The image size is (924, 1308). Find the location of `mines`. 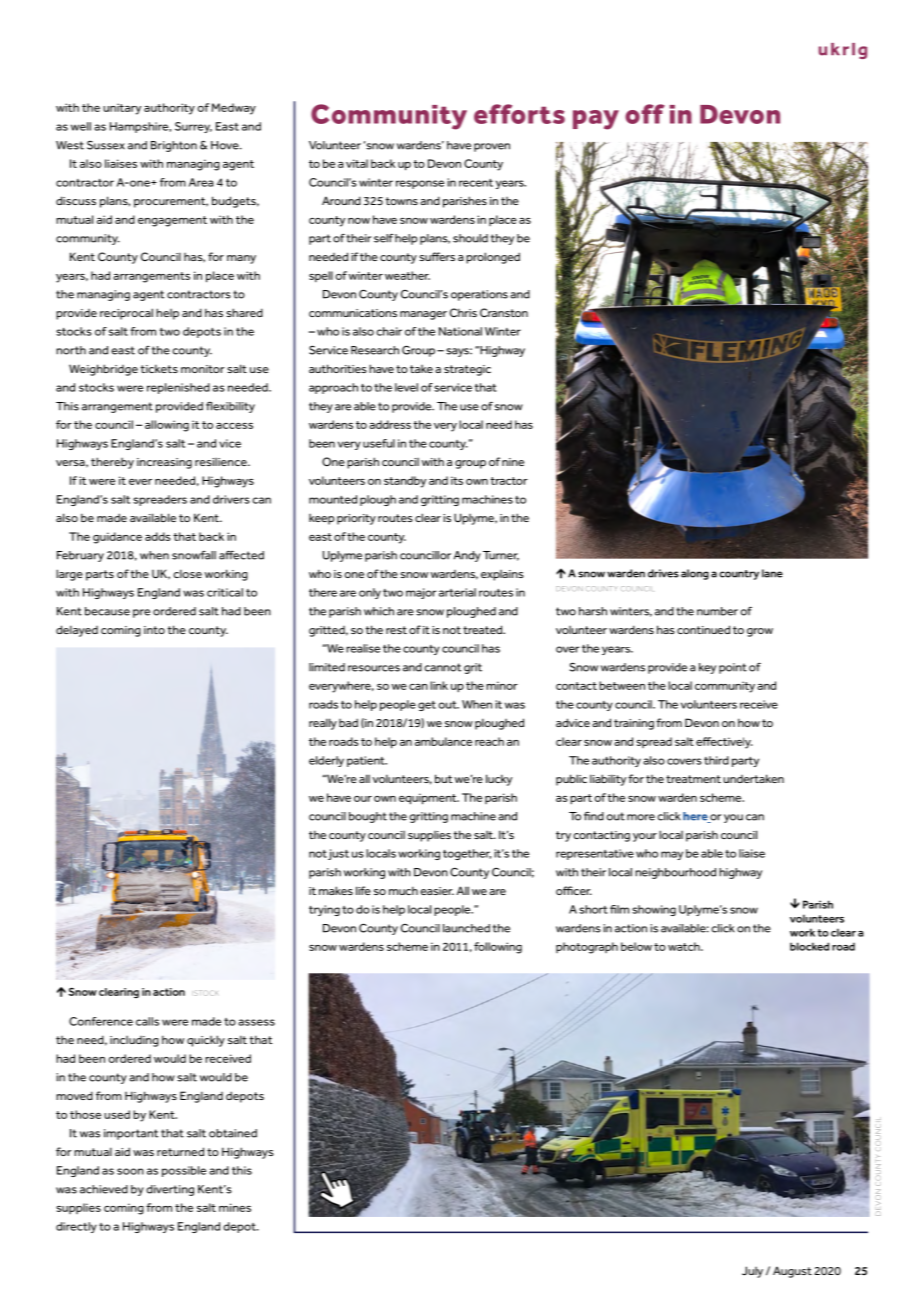

mines is located at coordinates (235, 1207).
